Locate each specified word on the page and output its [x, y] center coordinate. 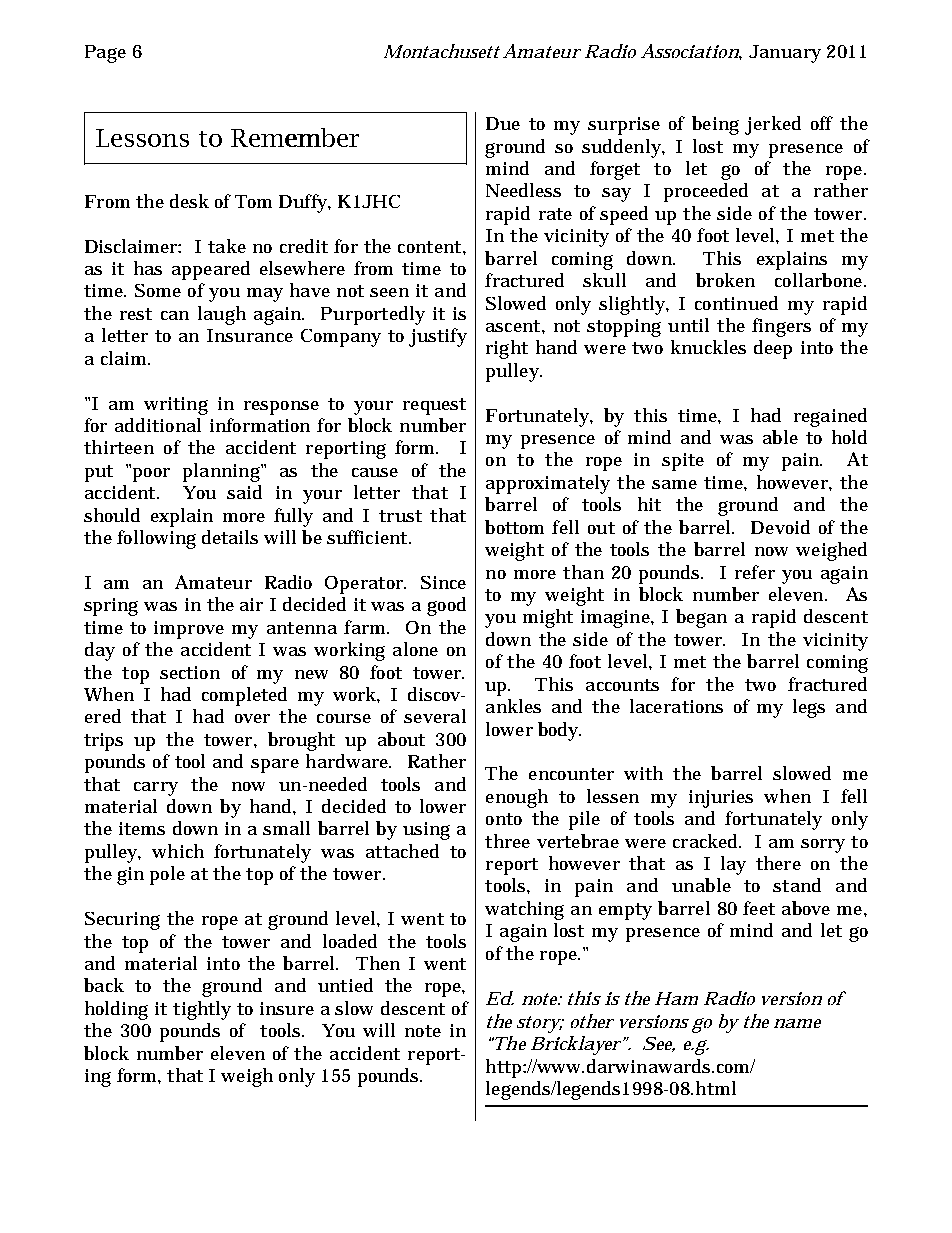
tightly [202, 1010]
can [175, 315]
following [156, 539]
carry [156, 789]
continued [736, 303]
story [539, 1024]
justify [438, 337]
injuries [721, 799]
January [785, 54]
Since [443, 582]
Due [503, 123]
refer [755, 572]
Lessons [142, 138]
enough [517, 798]
